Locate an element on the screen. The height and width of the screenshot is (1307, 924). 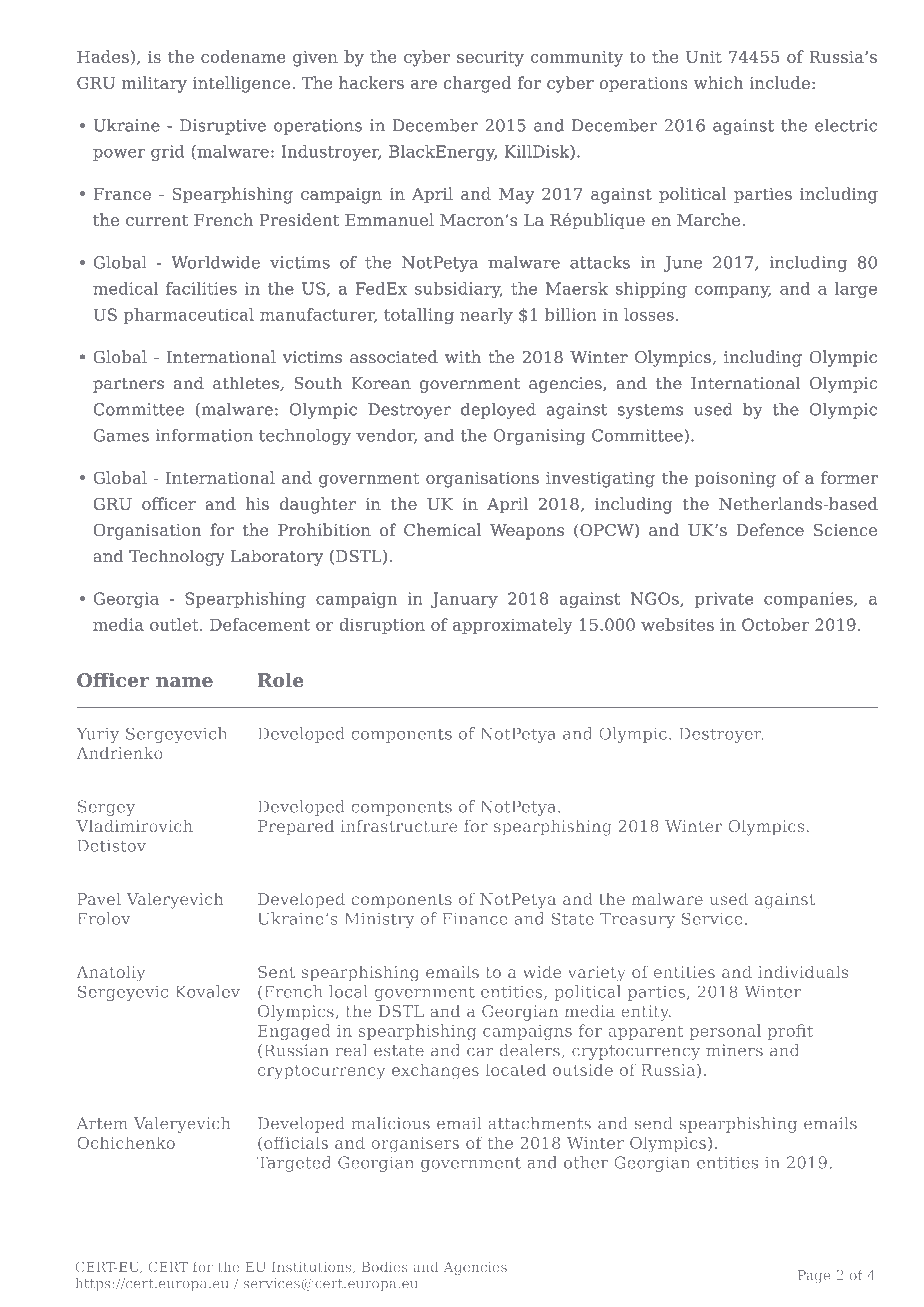
Finance is located at coordinates (475, 918).
